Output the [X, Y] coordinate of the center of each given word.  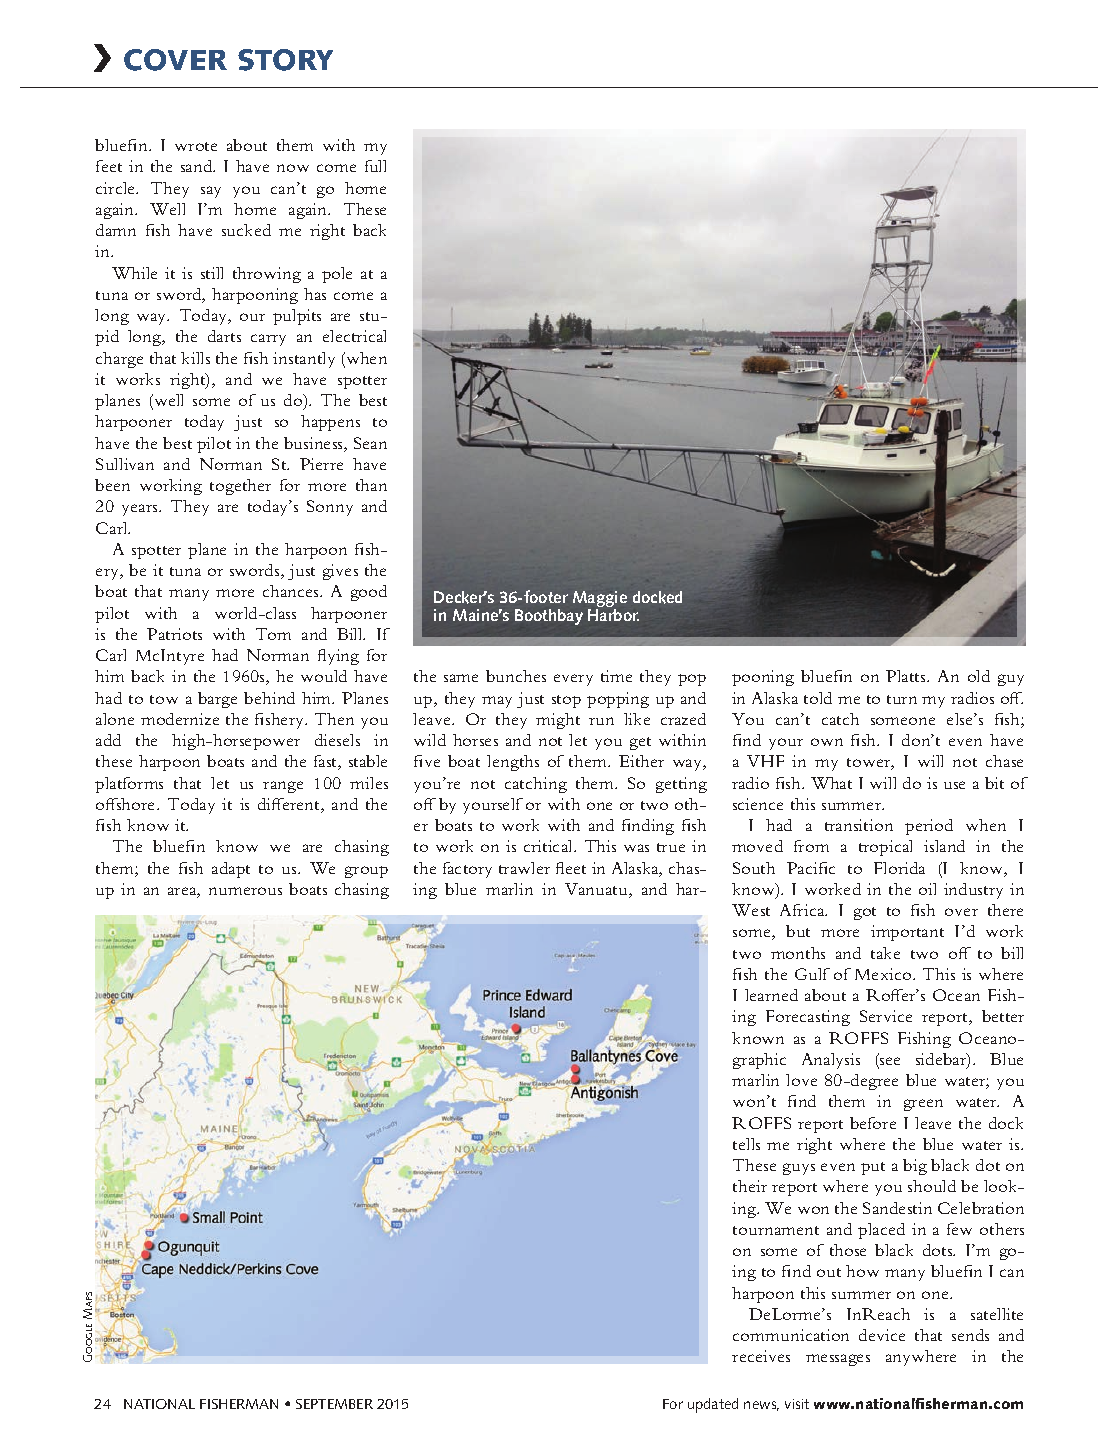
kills [195, 358]
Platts [907, 676]
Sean [370, 443]
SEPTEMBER [334, 1404]
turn [902, 699]
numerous [245, 891]
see [889, 1062]
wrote [196, 146]
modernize [180, 719]
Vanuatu [597, 890]
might [558, 721]
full [375, 166]
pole [337, 275]
